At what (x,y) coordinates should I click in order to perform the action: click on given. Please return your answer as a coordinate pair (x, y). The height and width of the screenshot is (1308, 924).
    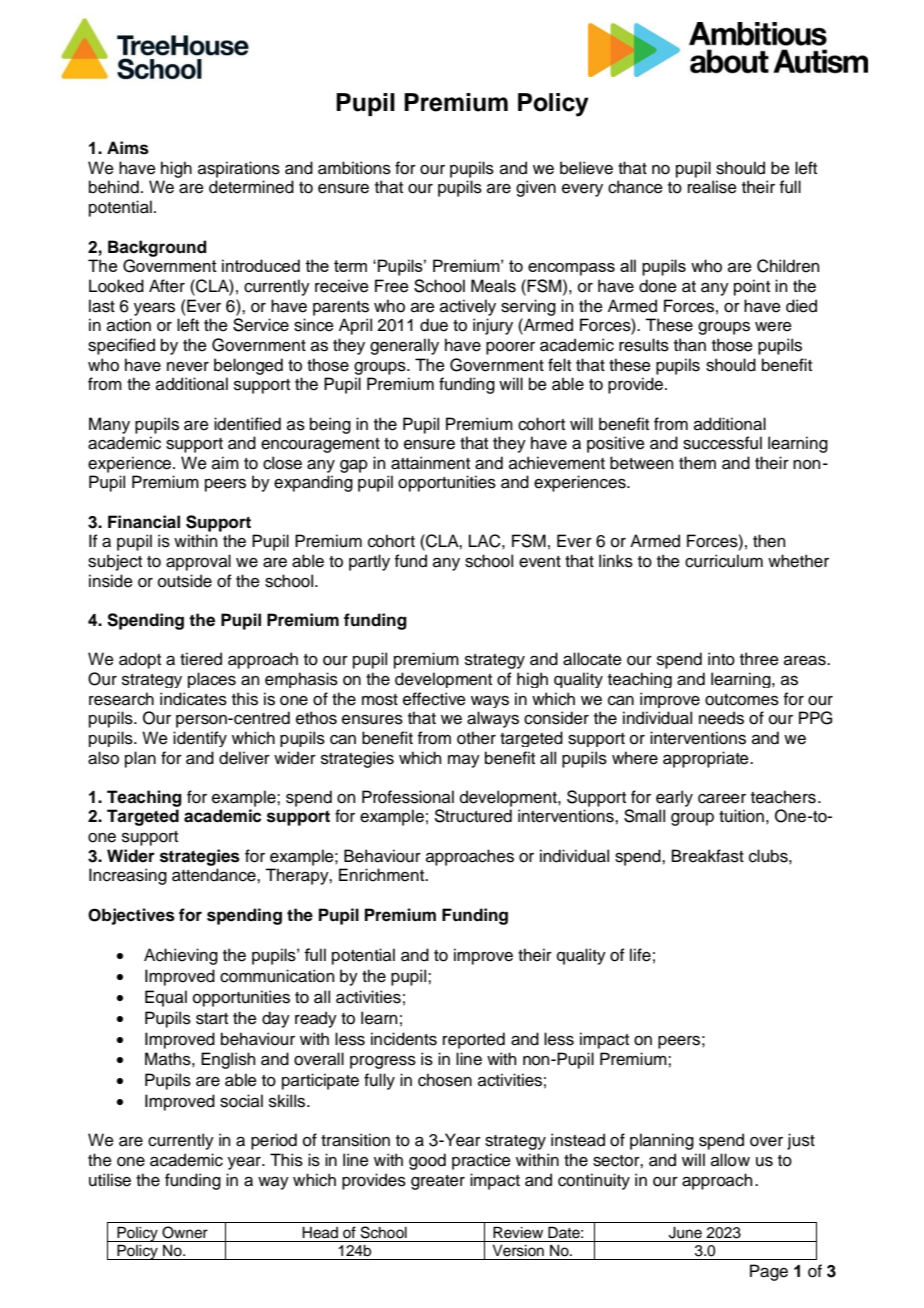
    Looking at the image, I should click on (536, 188).
